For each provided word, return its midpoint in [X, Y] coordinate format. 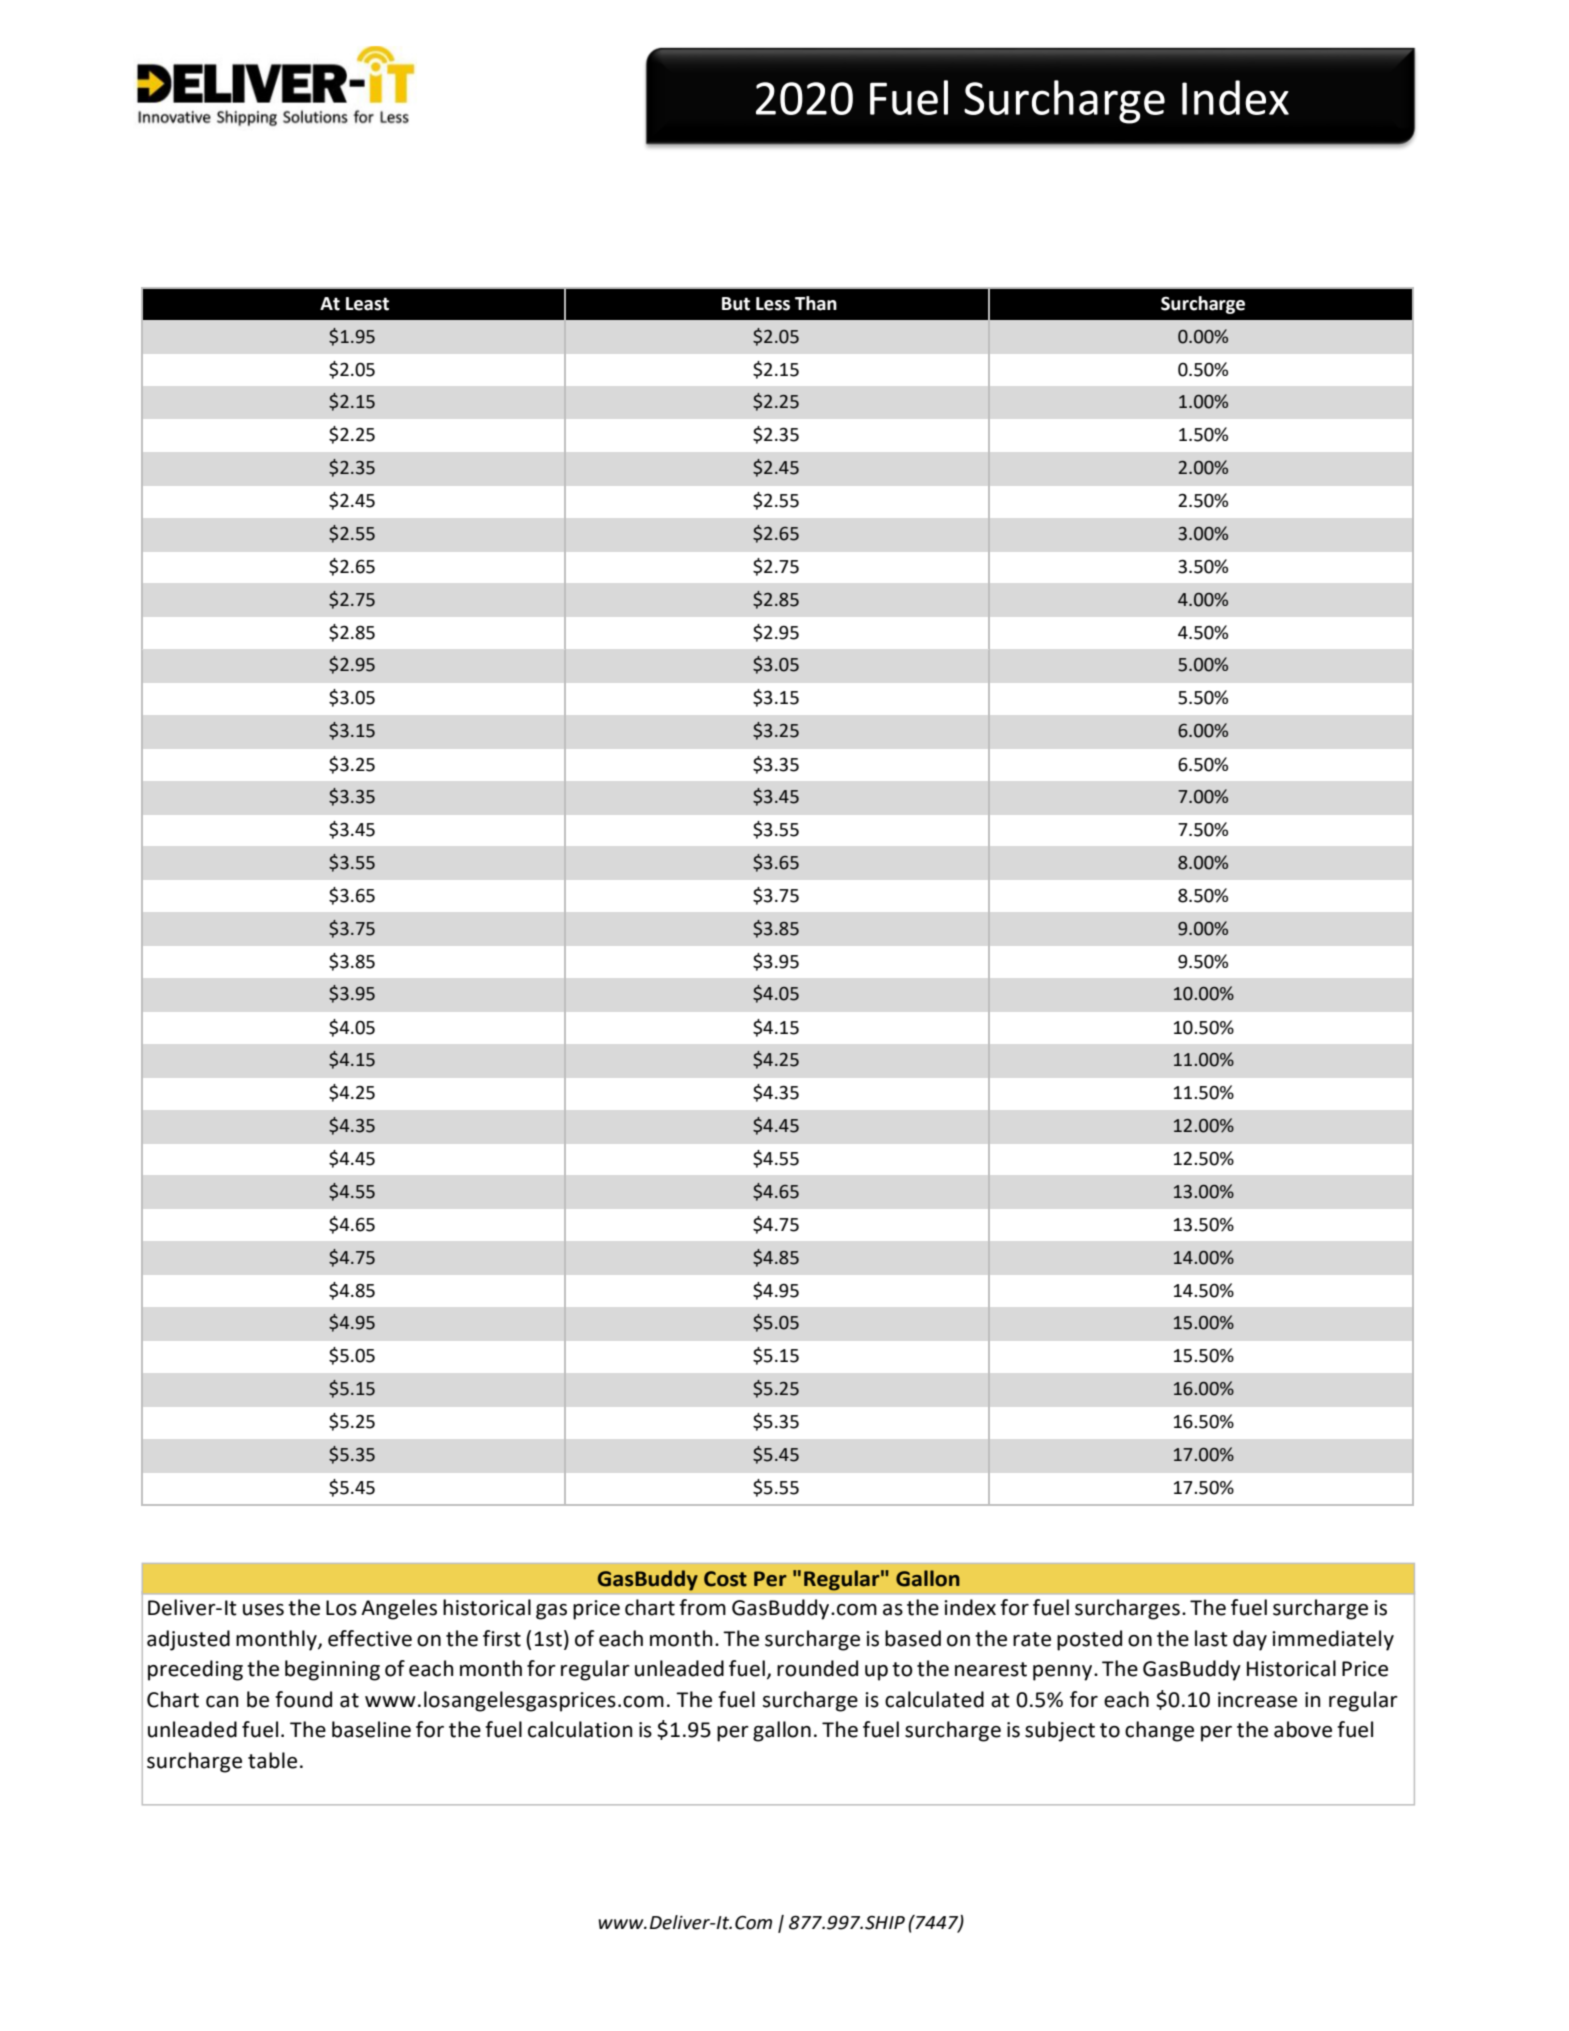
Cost [725, 1579]
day [1250, 1640]
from [702, 1607]
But [736, 304]
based [913, 1638]
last [1211, 1638]
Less [773, 304]
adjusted [188, 1640]
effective [370, 1638]
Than [816, 303]
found [303, 1699]
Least [367, 304]
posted [1089, 1640]
